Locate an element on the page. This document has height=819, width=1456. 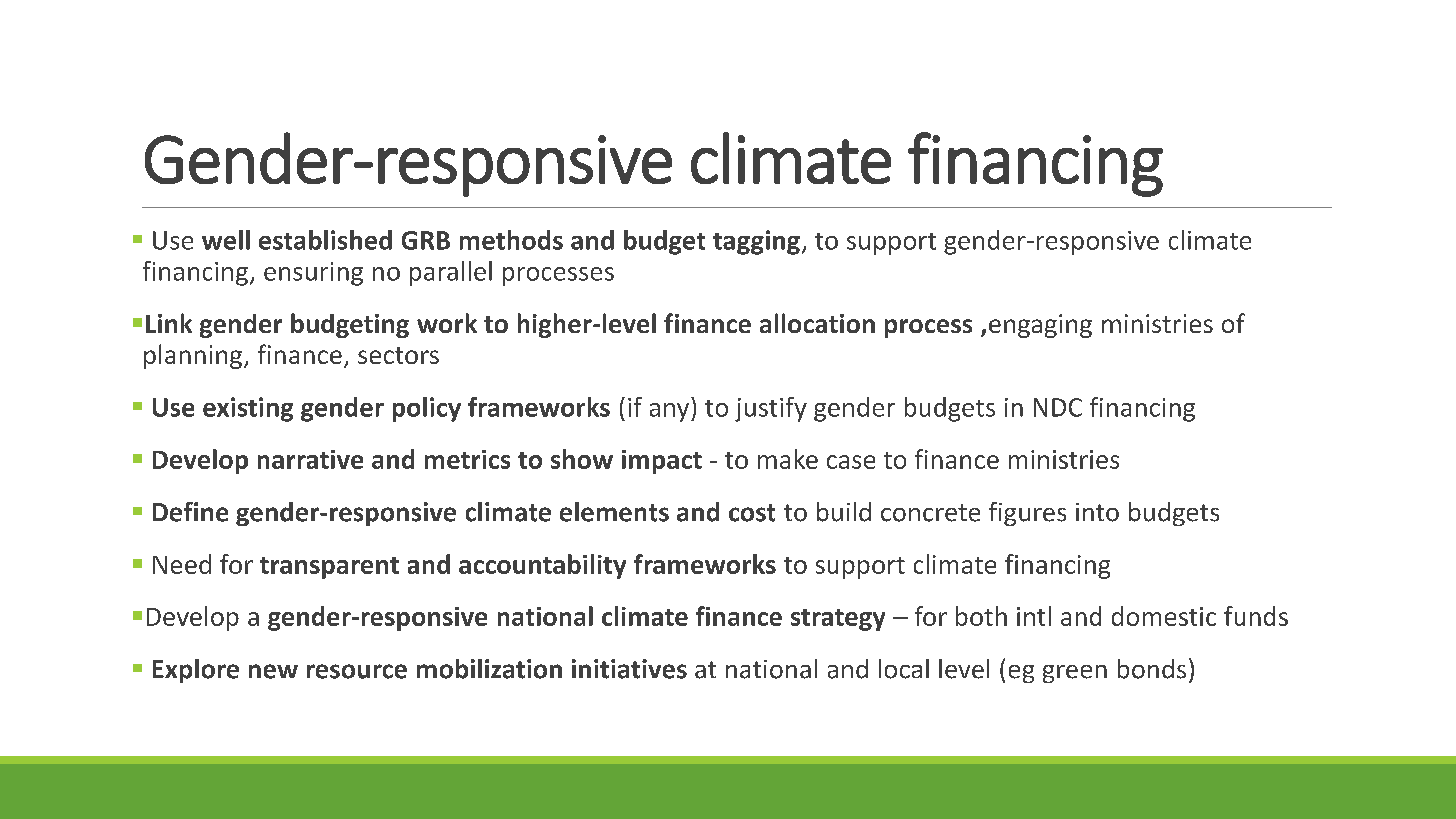
established is located at coordinates (325, 240).
